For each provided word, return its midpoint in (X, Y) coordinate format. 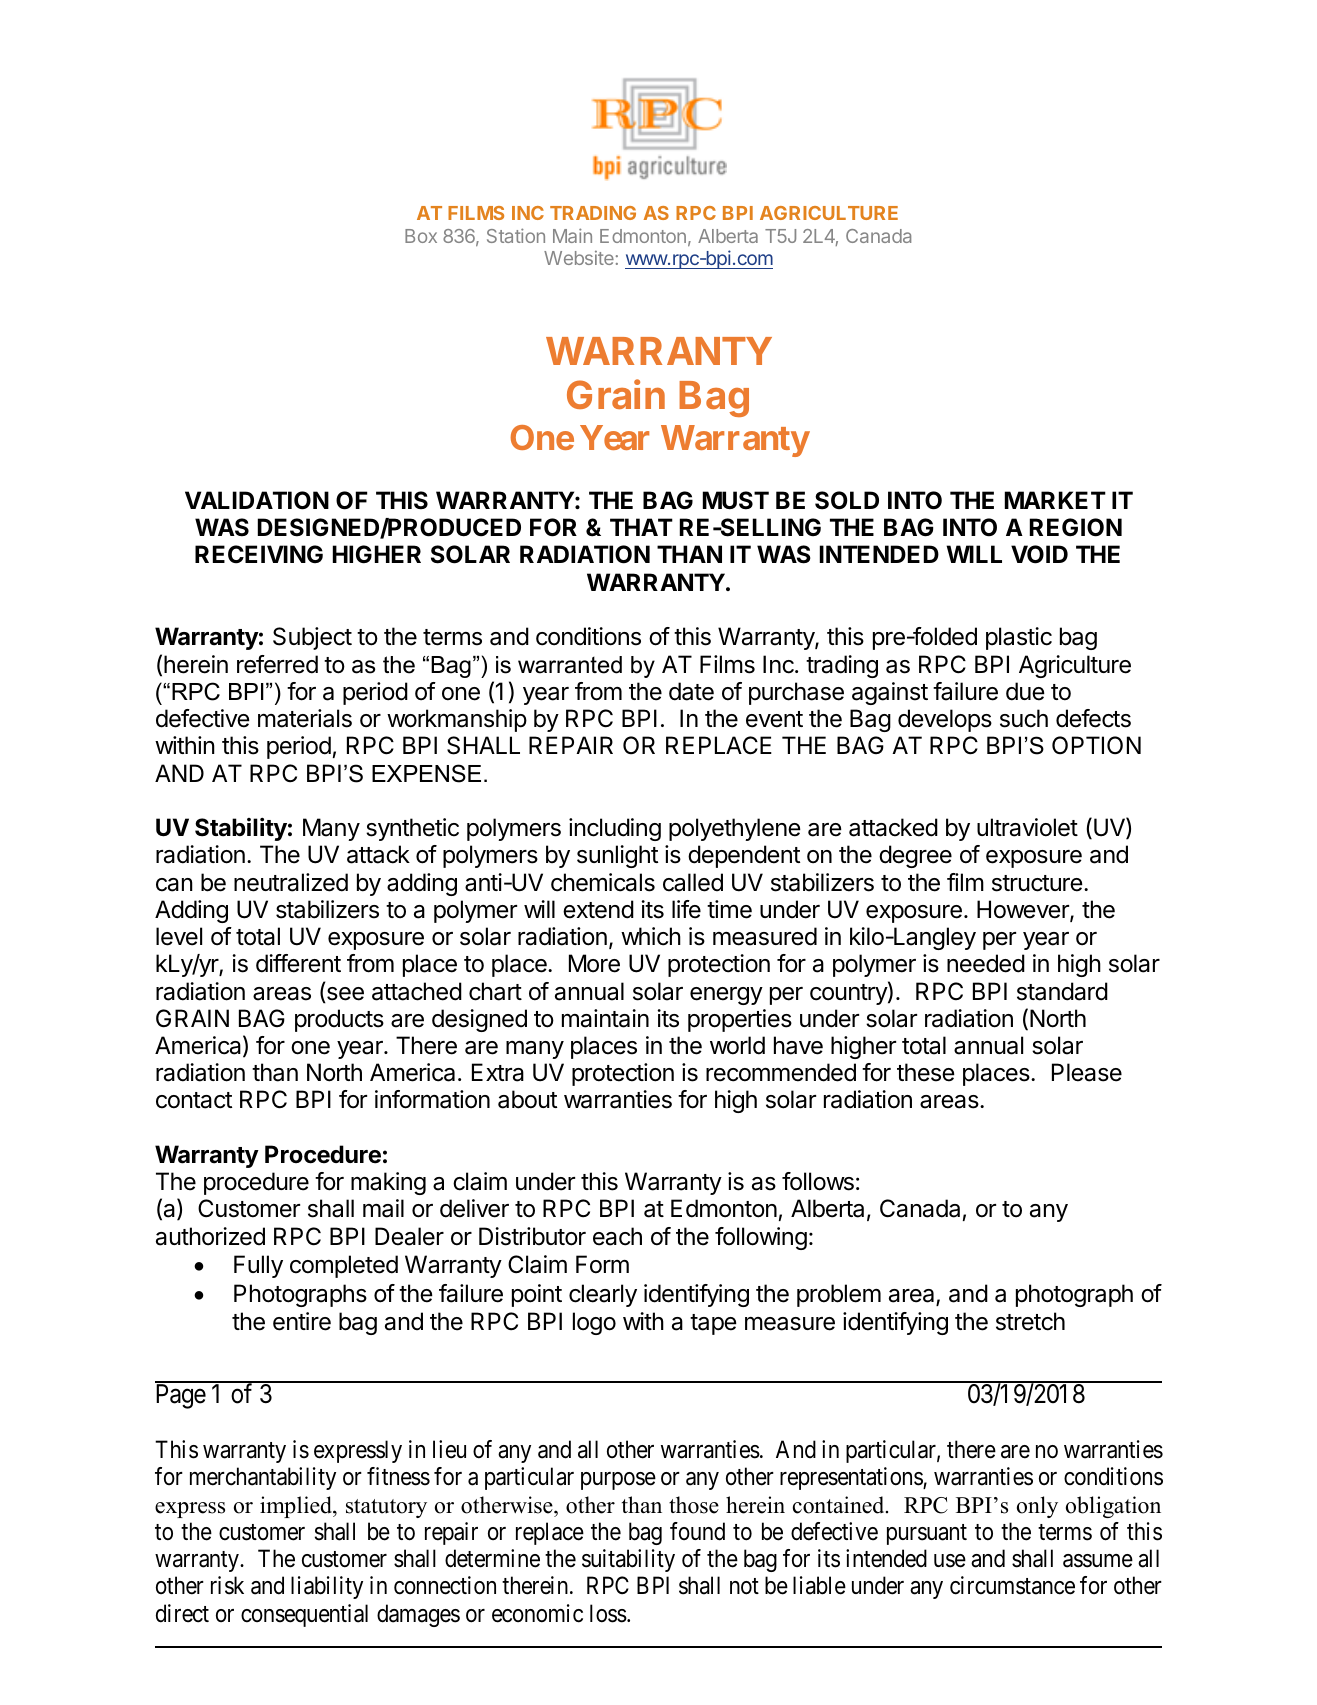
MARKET (1055, 500)
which (651, 936)
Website (579, 257)
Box (421, 236)
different (298, 963)
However (1024, 910)
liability (327, 1587)
